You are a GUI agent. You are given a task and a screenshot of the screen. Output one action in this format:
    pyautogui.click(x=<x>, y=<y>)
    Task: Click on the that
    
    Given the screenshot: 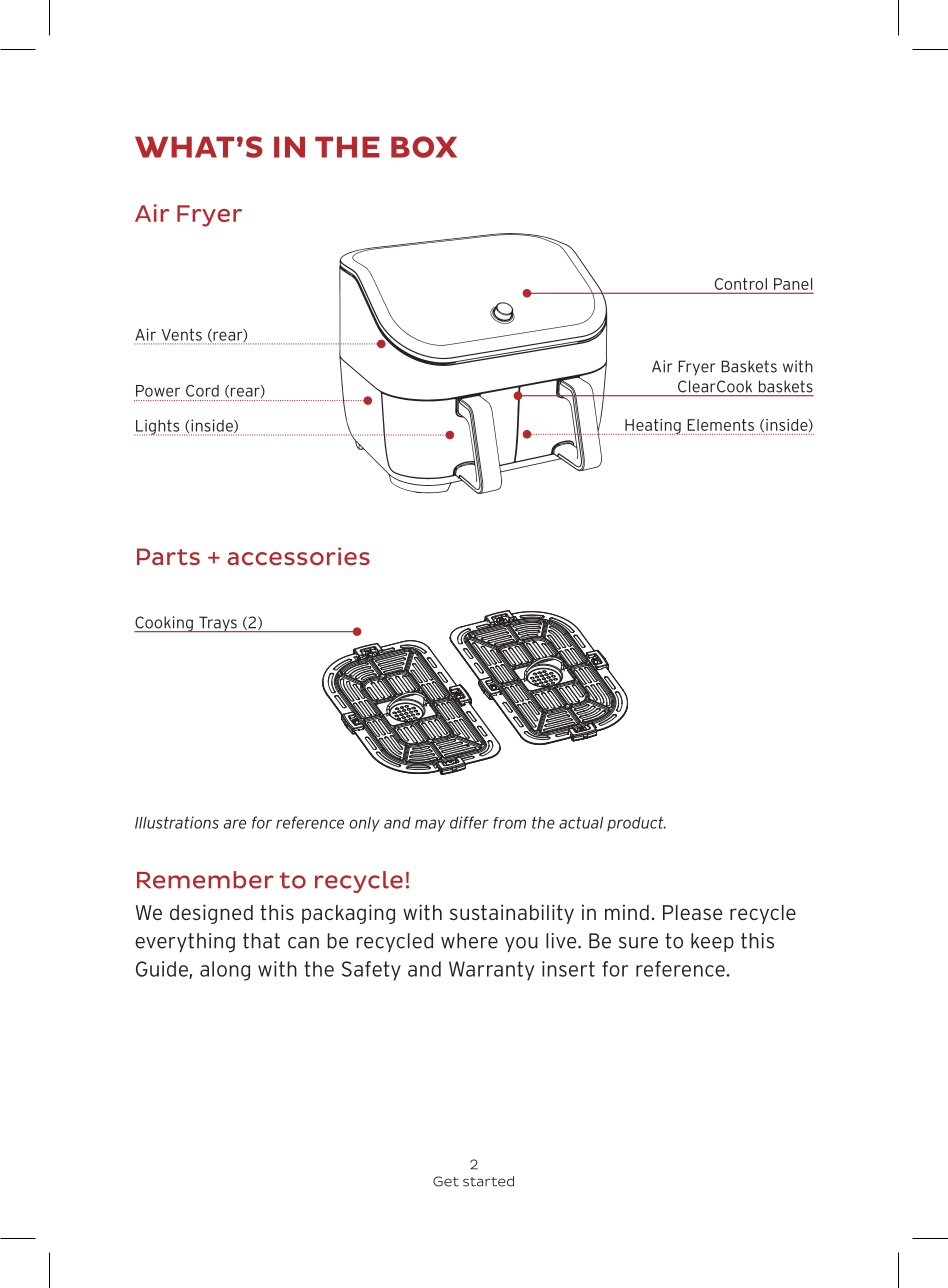 What is the action you would take?
    pyautogui.click(x=261, y=941)
